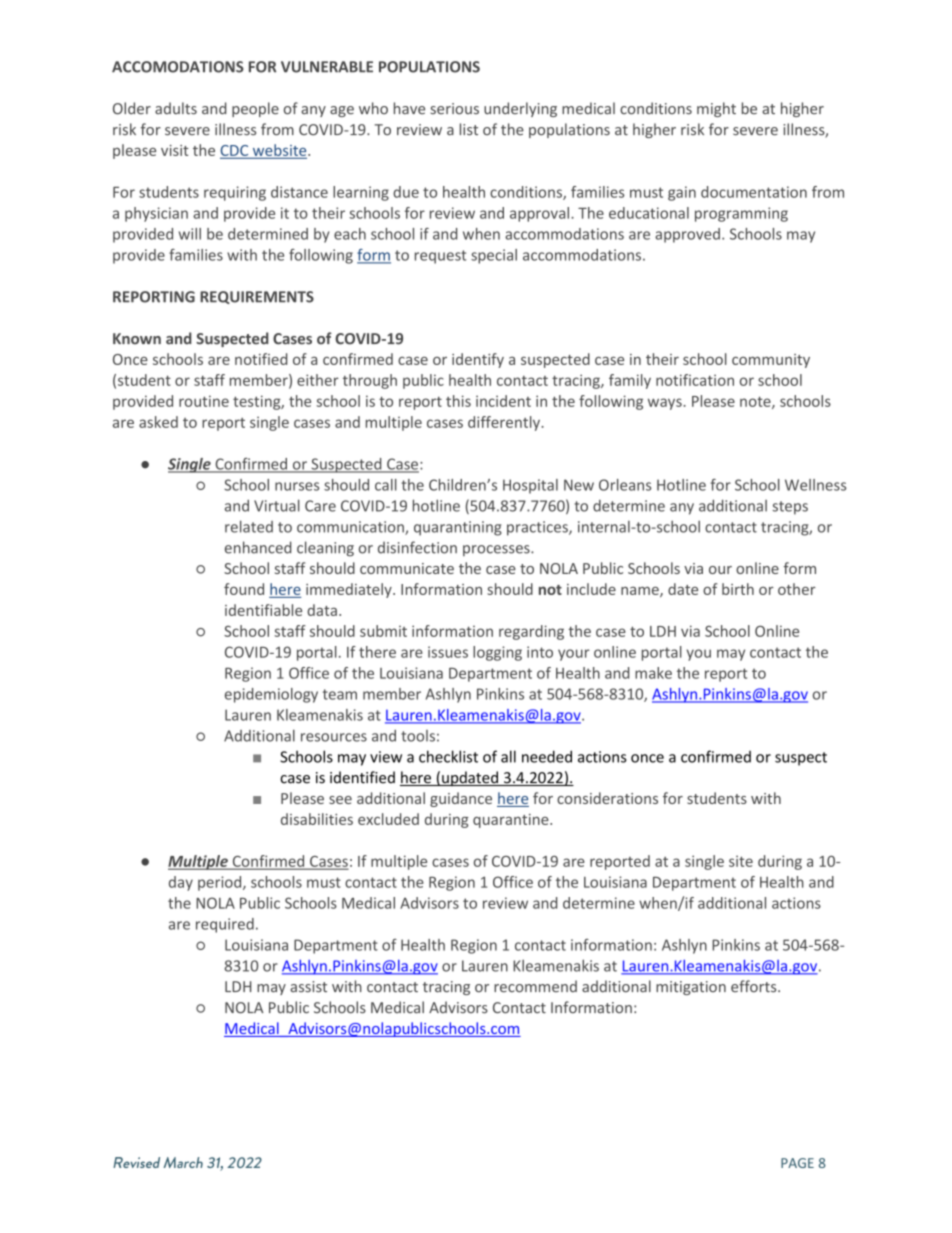 The width and height of the document is (952, 1233). Describe the element at coordinates (797, 1163) in the document. I see `PAGE` at that location.
